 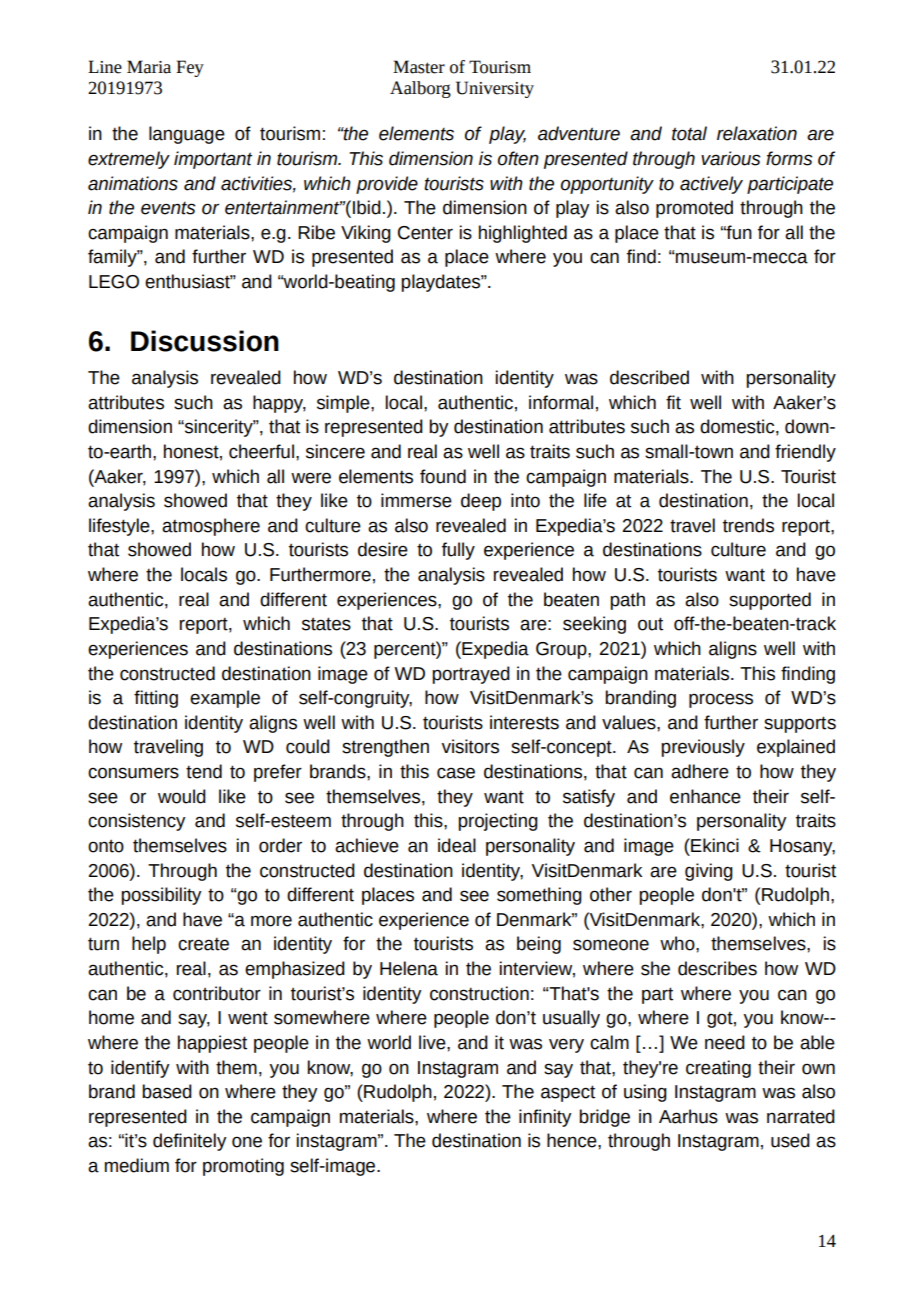 I want to click on definitely, so click(x=190, y=1142).
